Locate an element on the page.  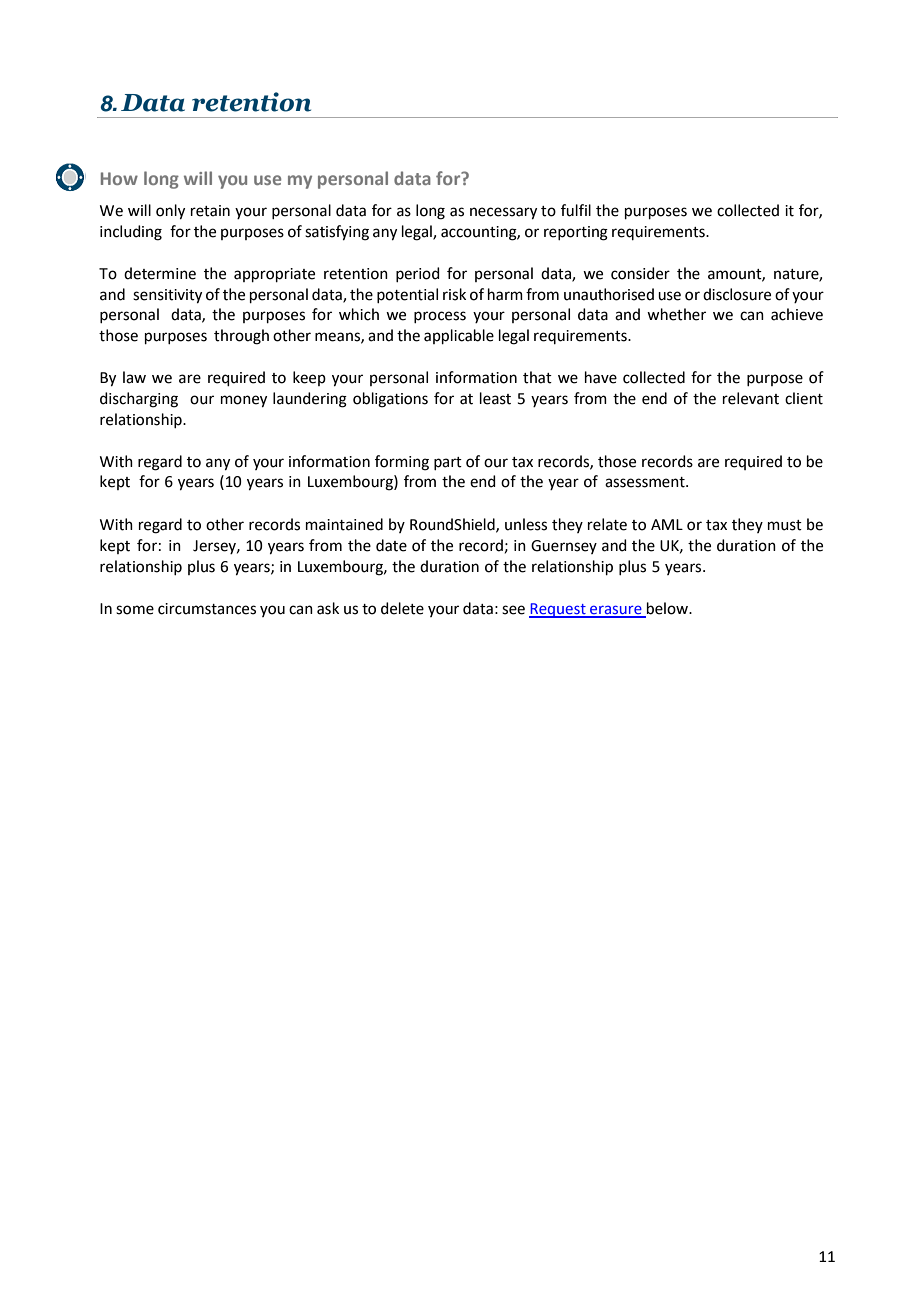
see is located at coordinates (513, 610).
